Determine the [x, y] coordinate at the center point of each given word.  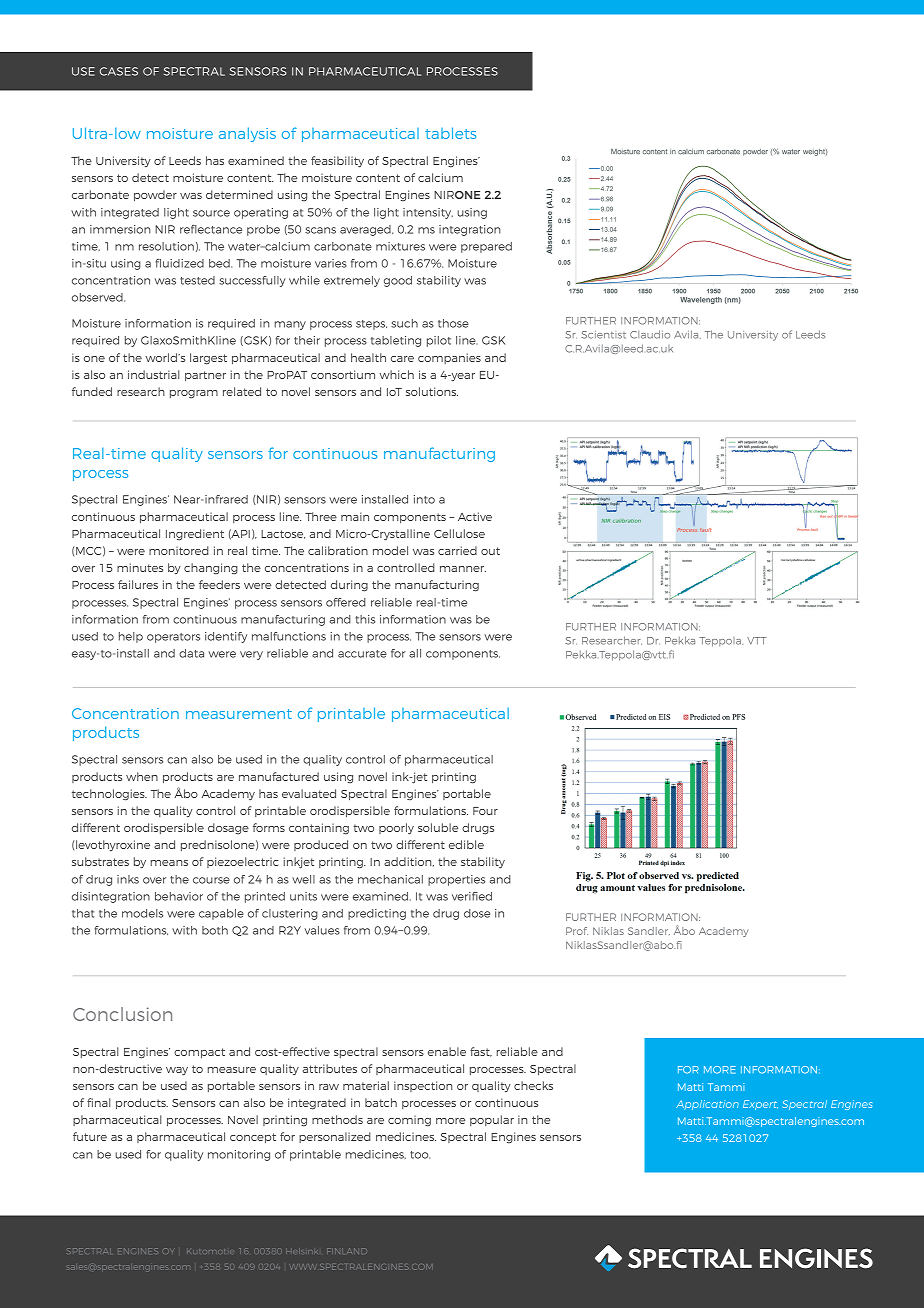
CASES [119, 71]
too [420, 1155]
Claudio [650, 334]
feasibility [337, 162]
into [424, 499]
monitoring [239, 1155]
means [169, 863]
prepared [486, 247]
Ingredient [195, 535]
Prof [577, 931]
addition [409, 862]
